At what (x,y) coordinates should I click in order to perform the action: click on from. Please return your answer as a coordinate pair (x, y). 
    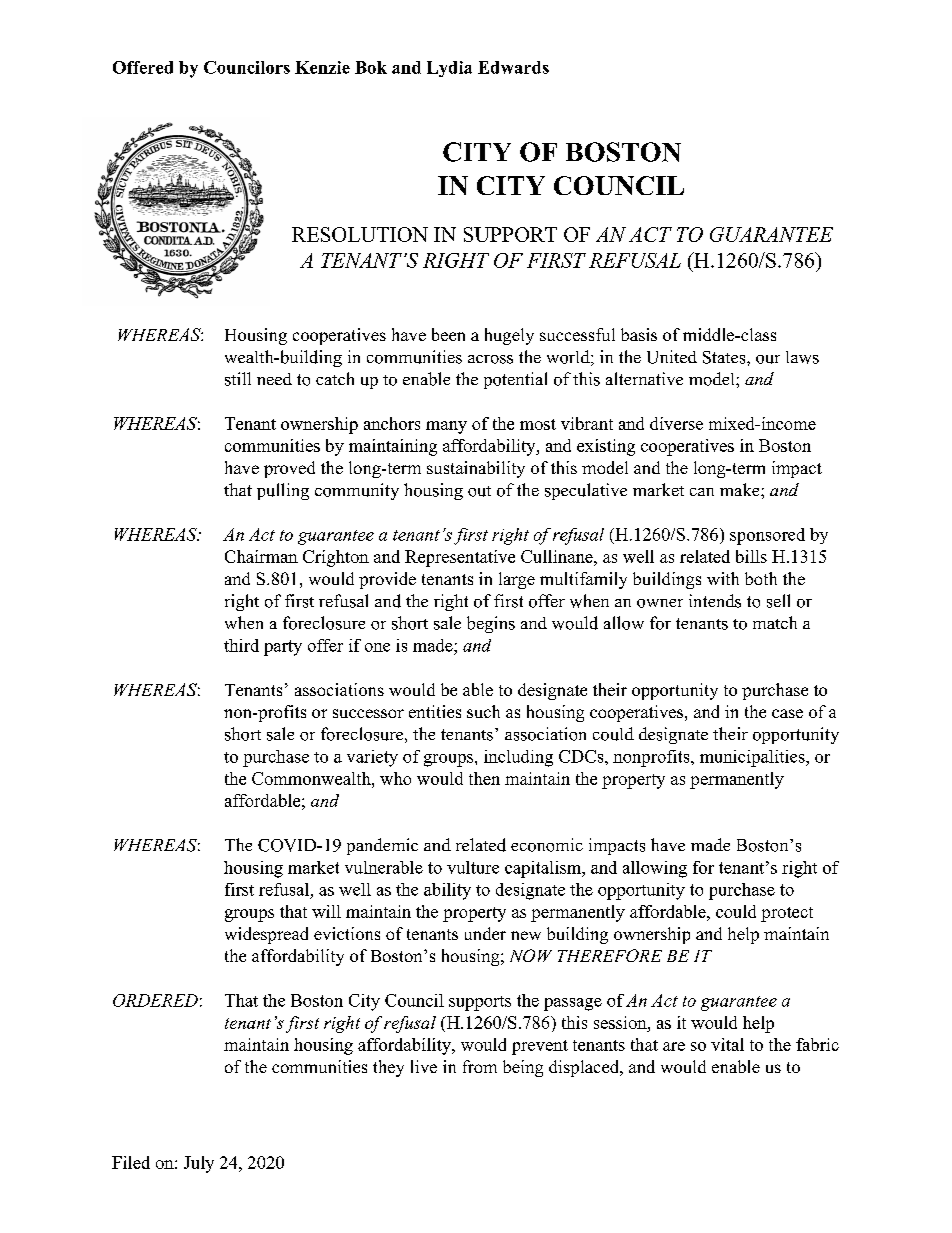
    Looking at the image, I should click on (480, 1066).
